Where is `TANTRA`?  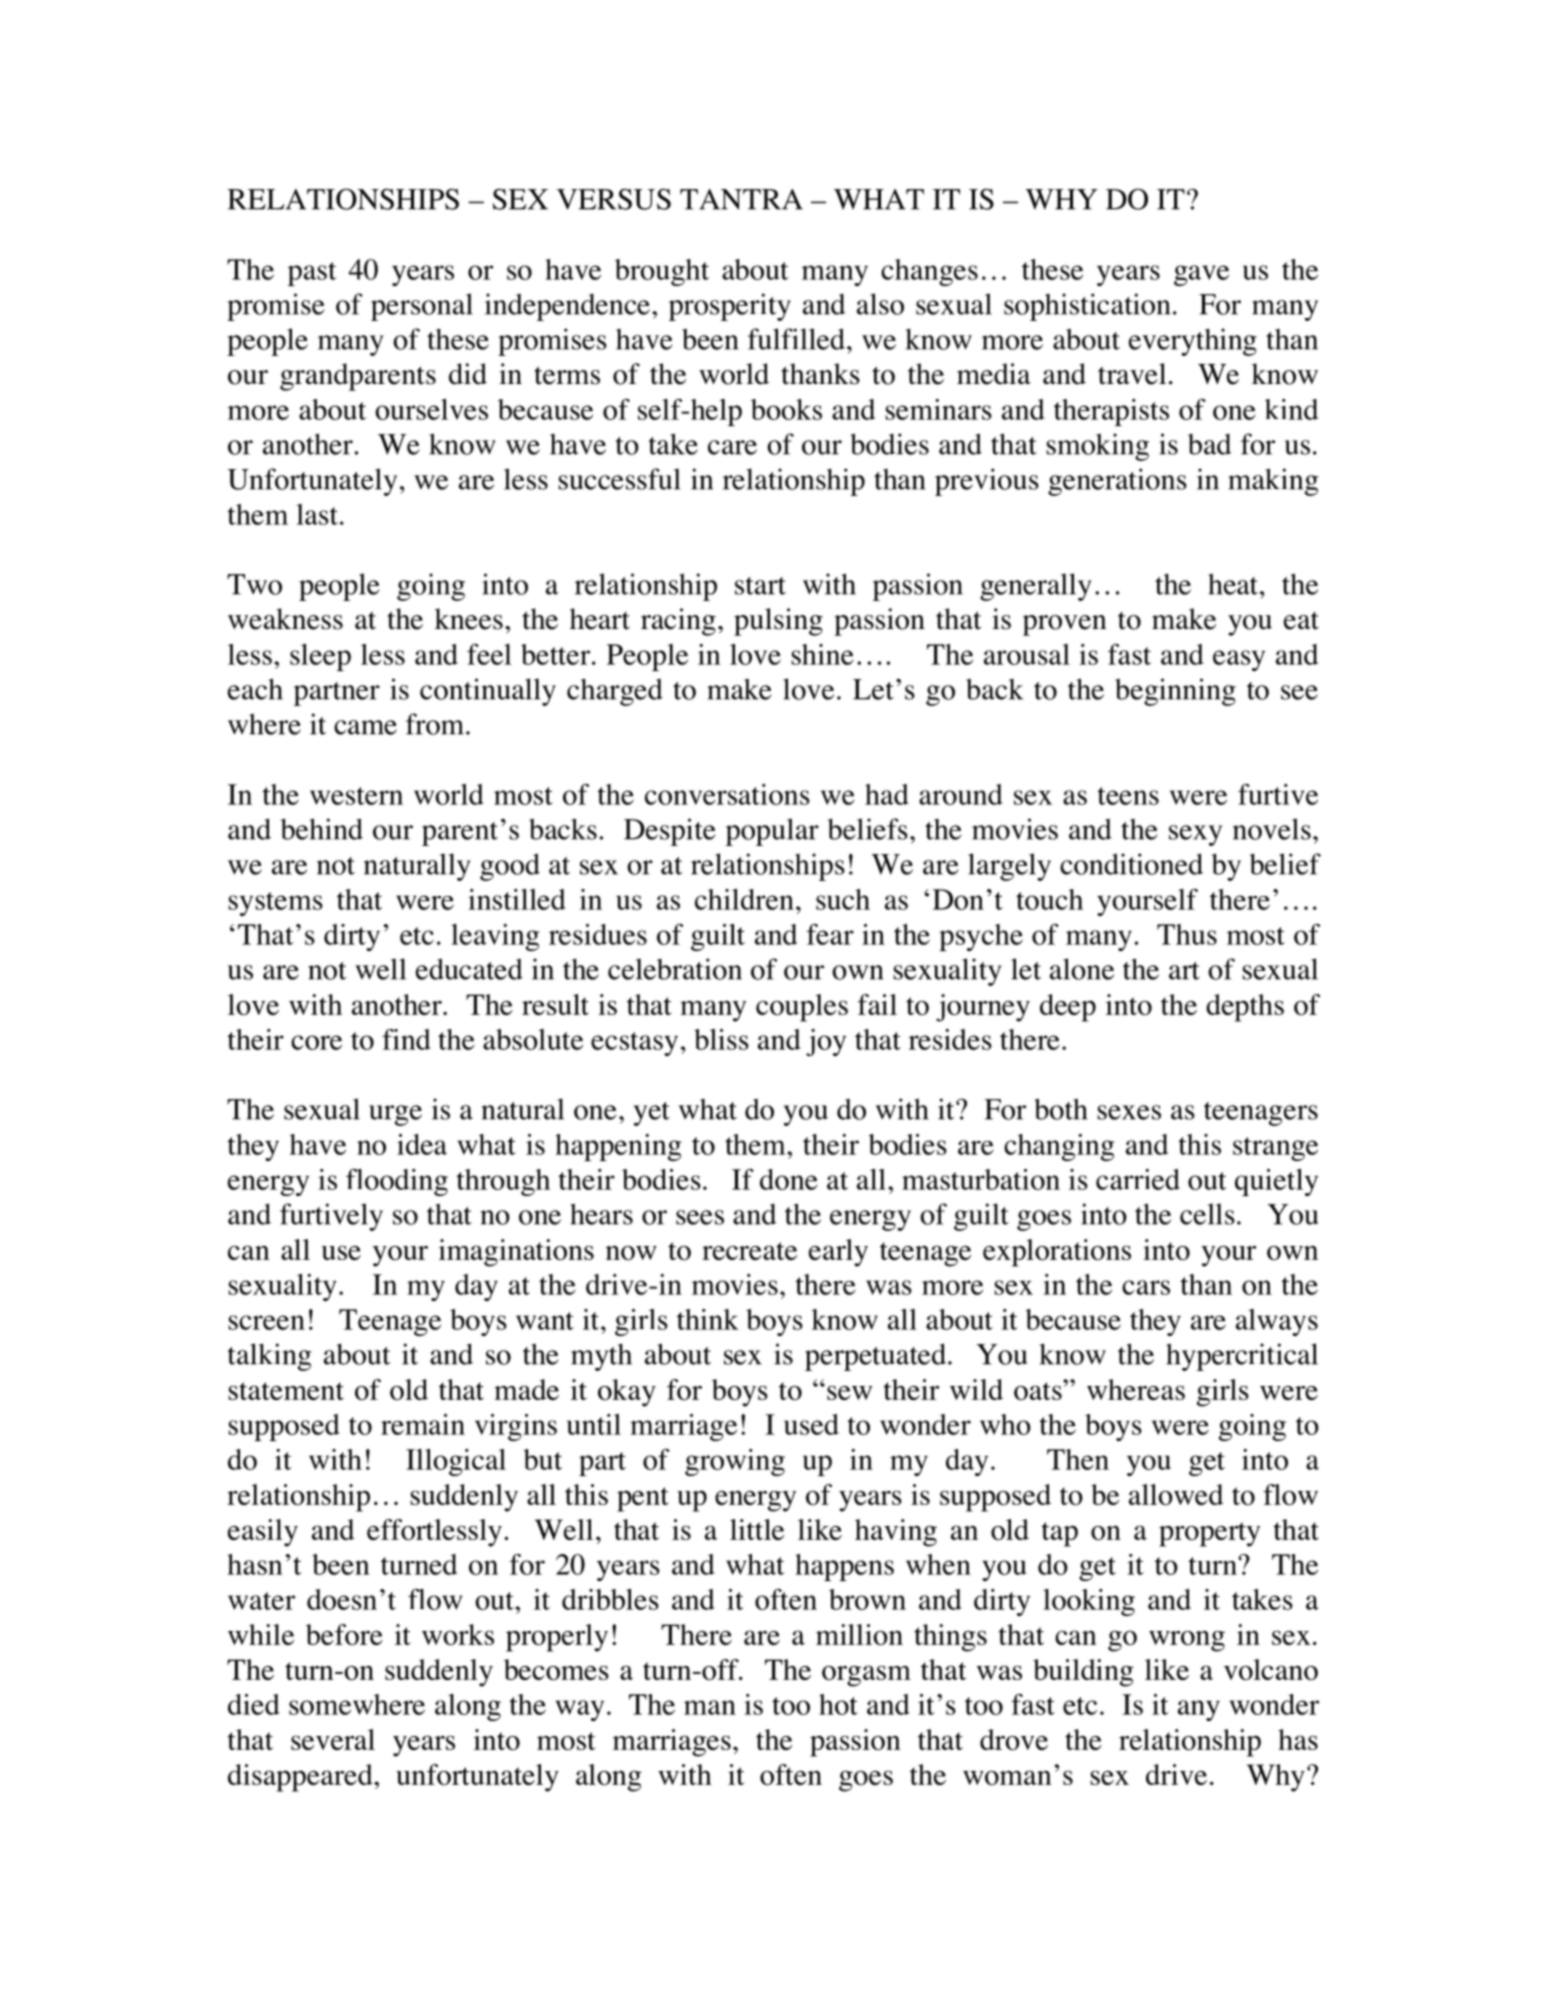 TANTRA is located at coordinates (741, 199).
